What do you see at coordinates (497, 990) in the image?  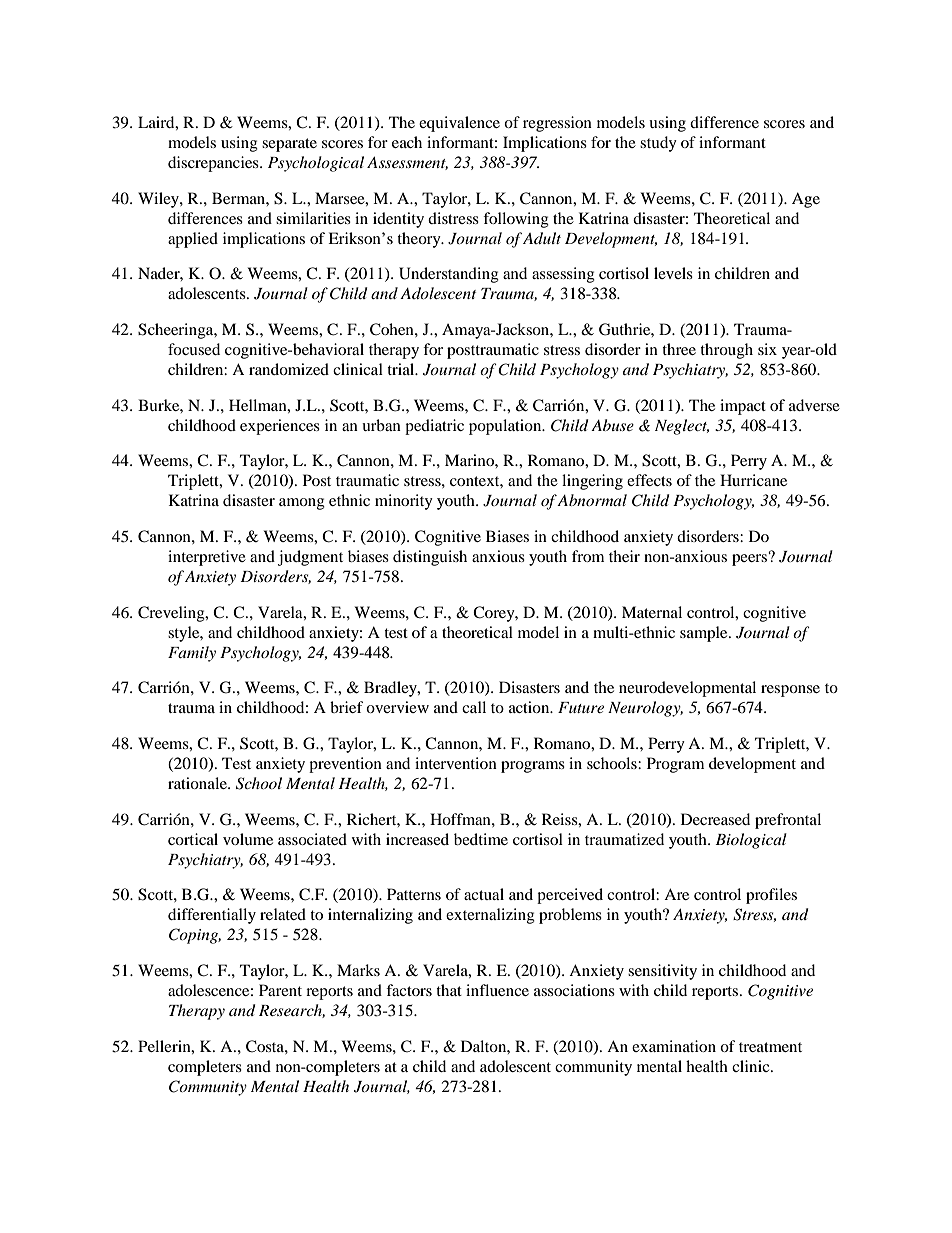 I see `influence` at bounding box center [497, 990].
